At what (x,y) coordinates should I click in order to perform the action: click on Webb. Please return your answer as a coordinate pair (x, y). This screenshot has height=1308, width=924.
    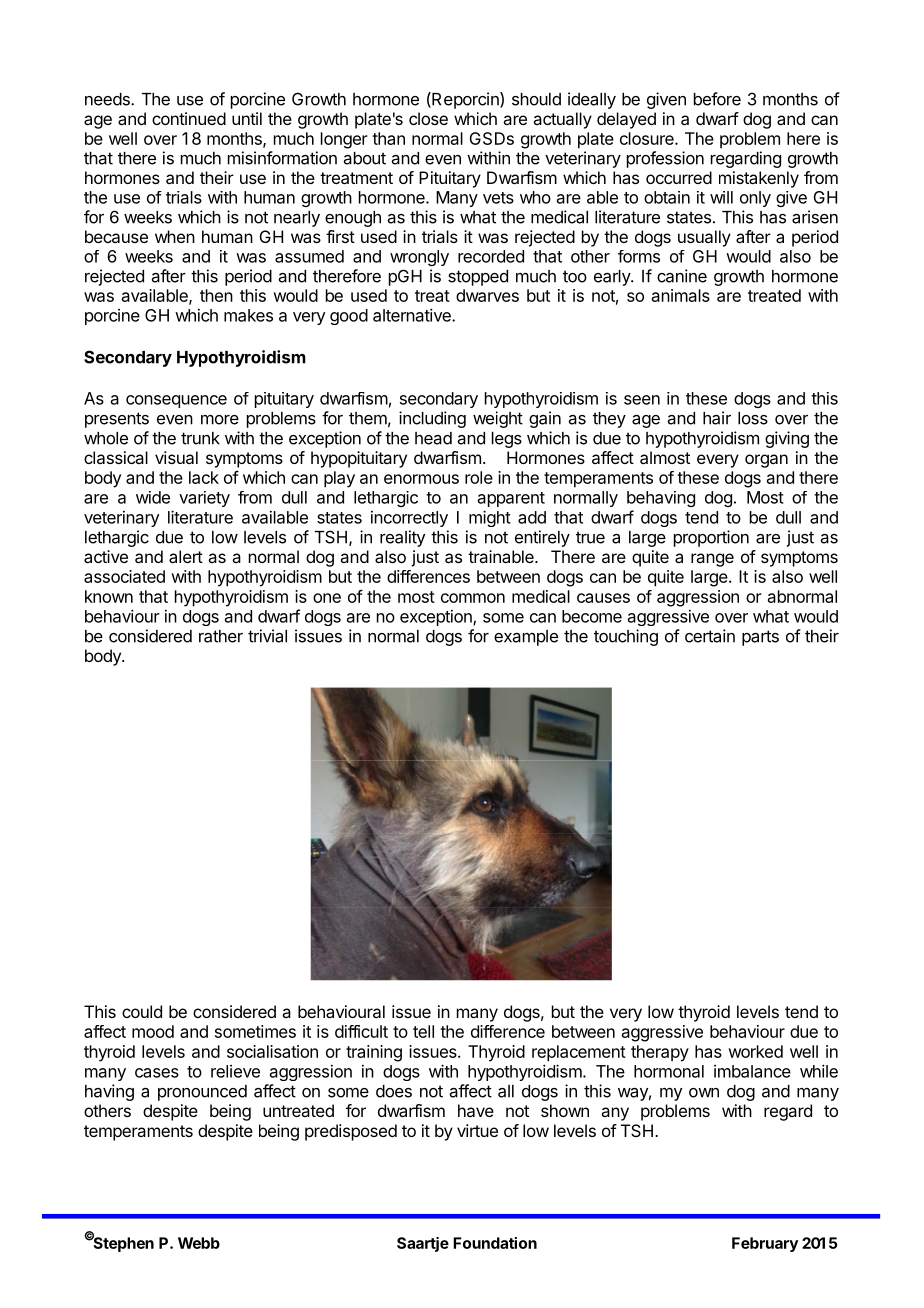
    Looking at the image, I should click on (199, 1243).
